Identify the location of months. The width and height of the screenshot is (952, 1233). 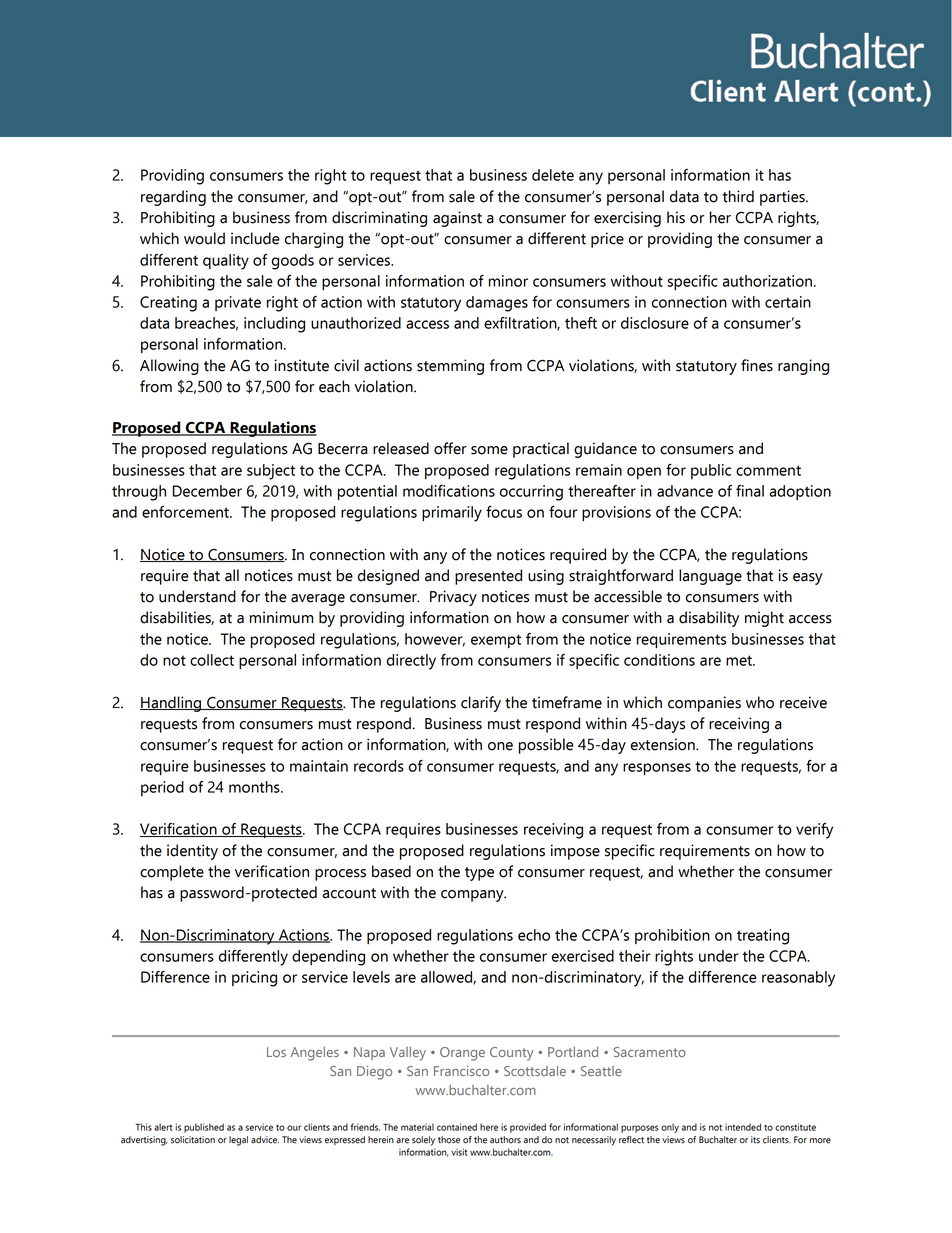
(255, 787).
